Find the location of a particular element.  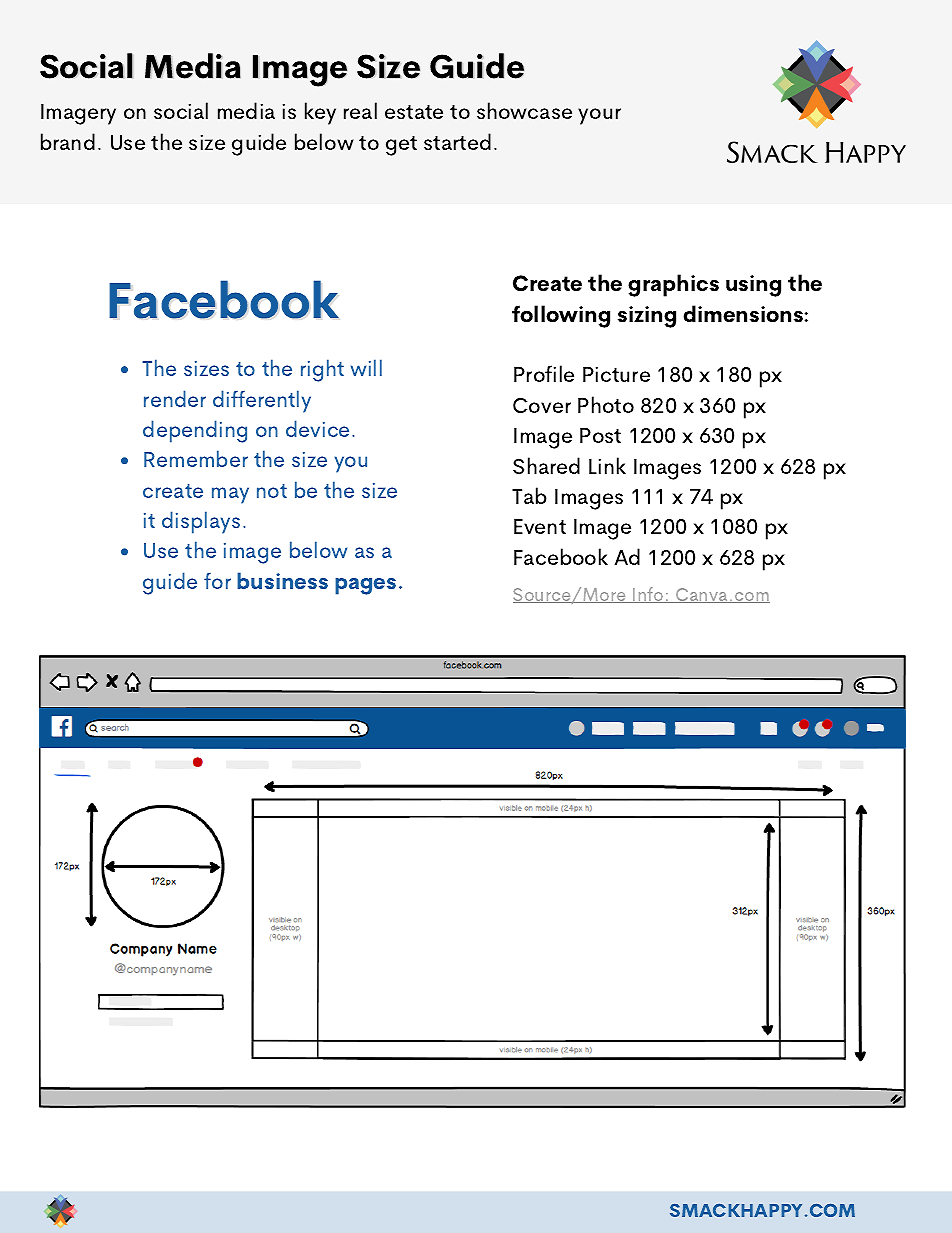

brand is located at coordinates (68, 141).
